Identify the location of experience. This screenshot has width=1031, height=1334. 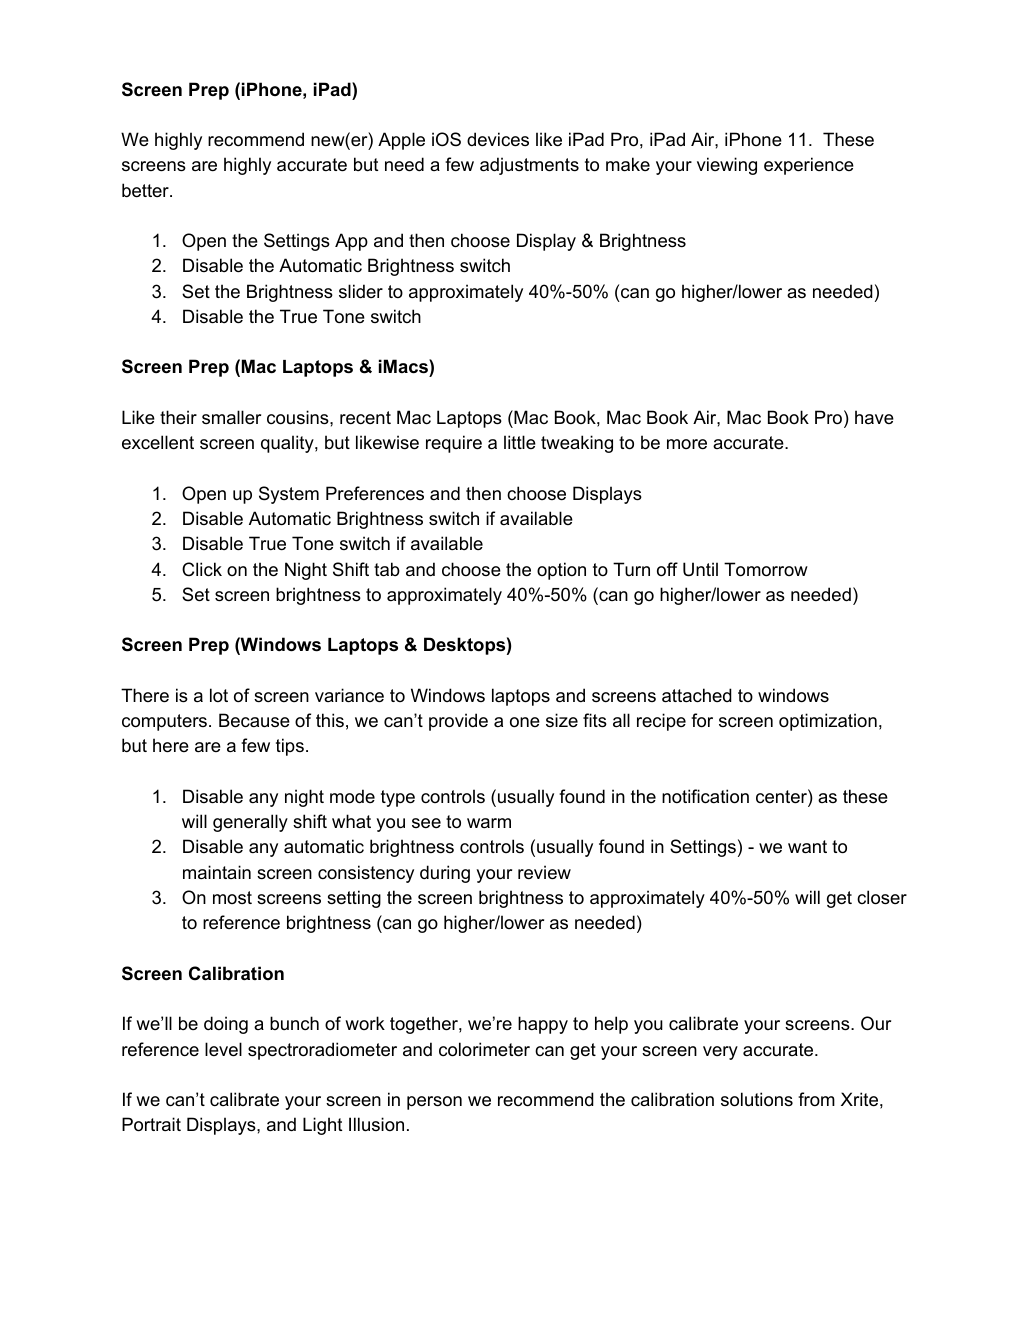
(809, 166).
